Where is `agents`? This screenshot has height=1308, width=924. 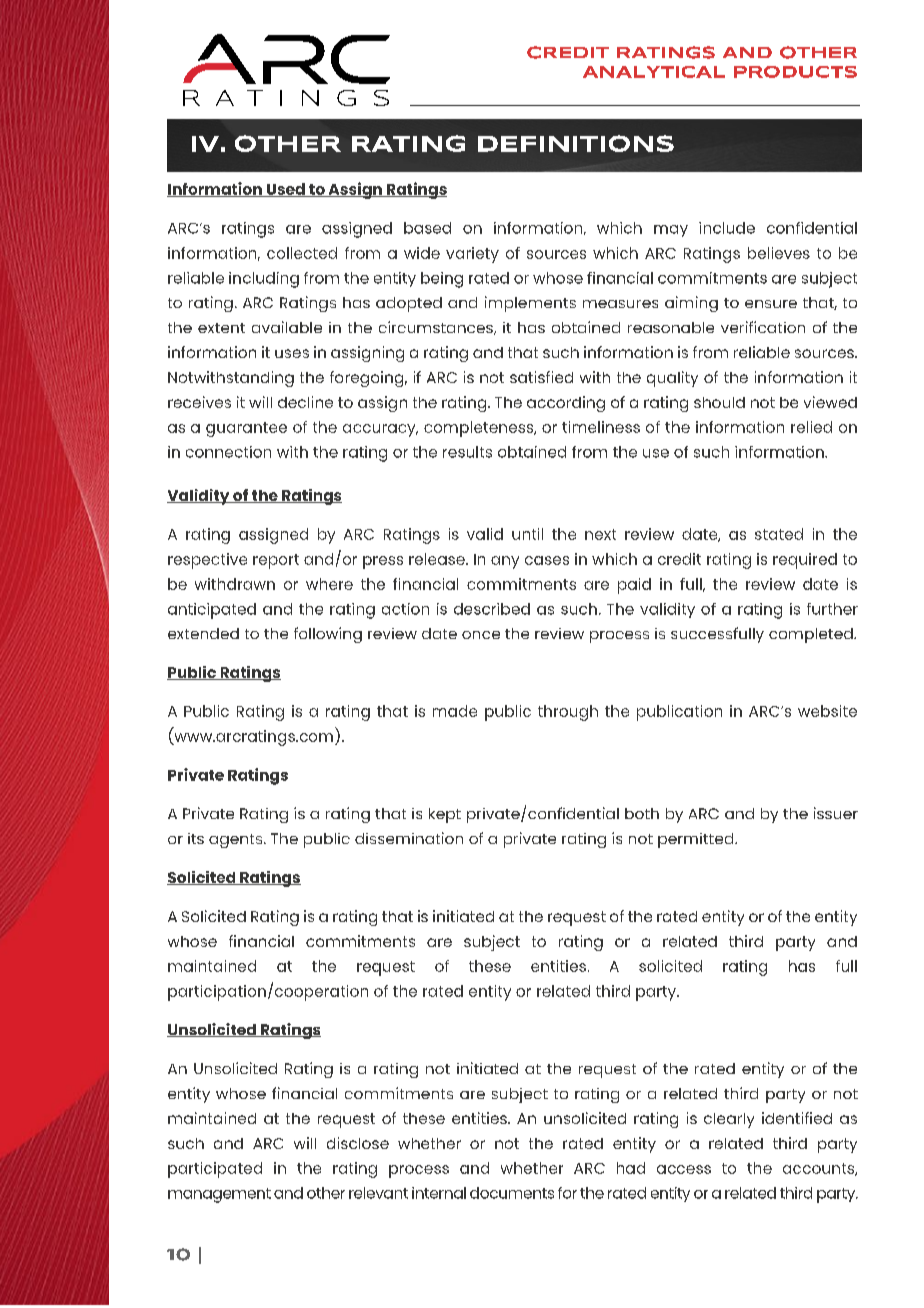 agents is located at coordinates (237, 841).
